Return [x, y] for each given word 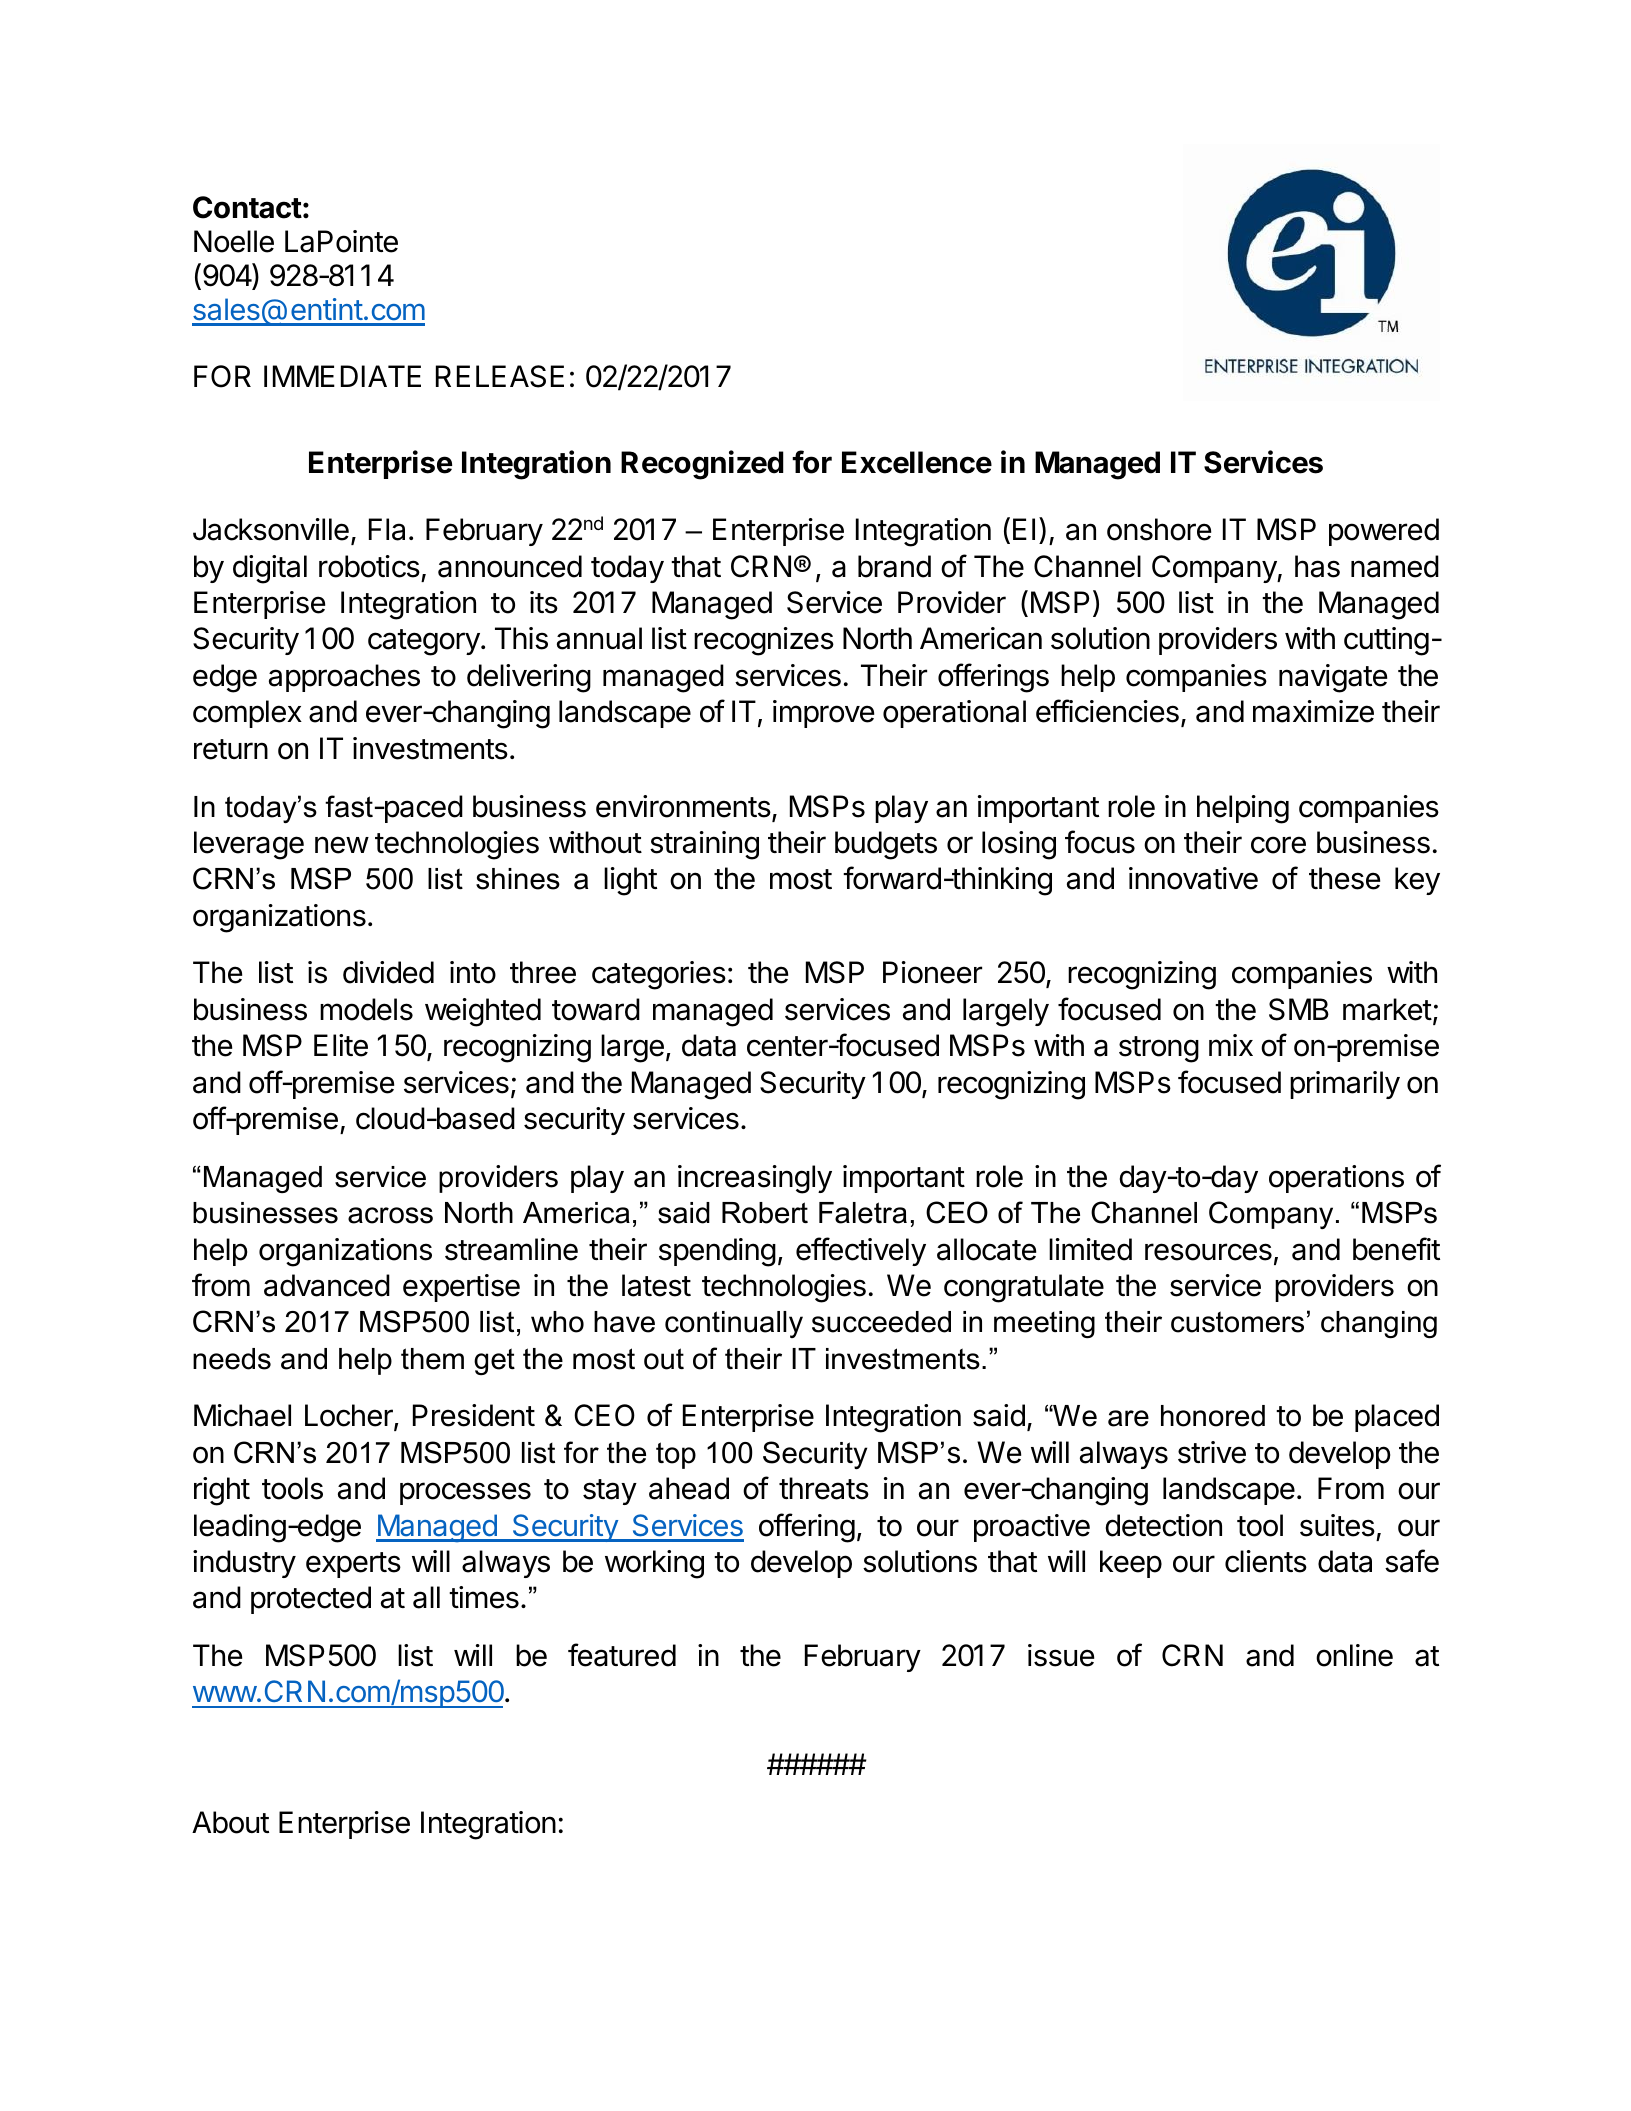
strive [1212, 1452]
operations [1336, 1179]
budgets [886, 845]
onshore [1159, 529]
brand [894, 566]
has [1317, 566]
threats [824, 1488]
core [1278, 845]
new [342, 845]
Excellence [917, 462]
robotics [369, 566]
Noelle [234, 241]
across [390, 1215]
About [230, 1822]
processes [465, 1493]
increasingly [755, 1179]
